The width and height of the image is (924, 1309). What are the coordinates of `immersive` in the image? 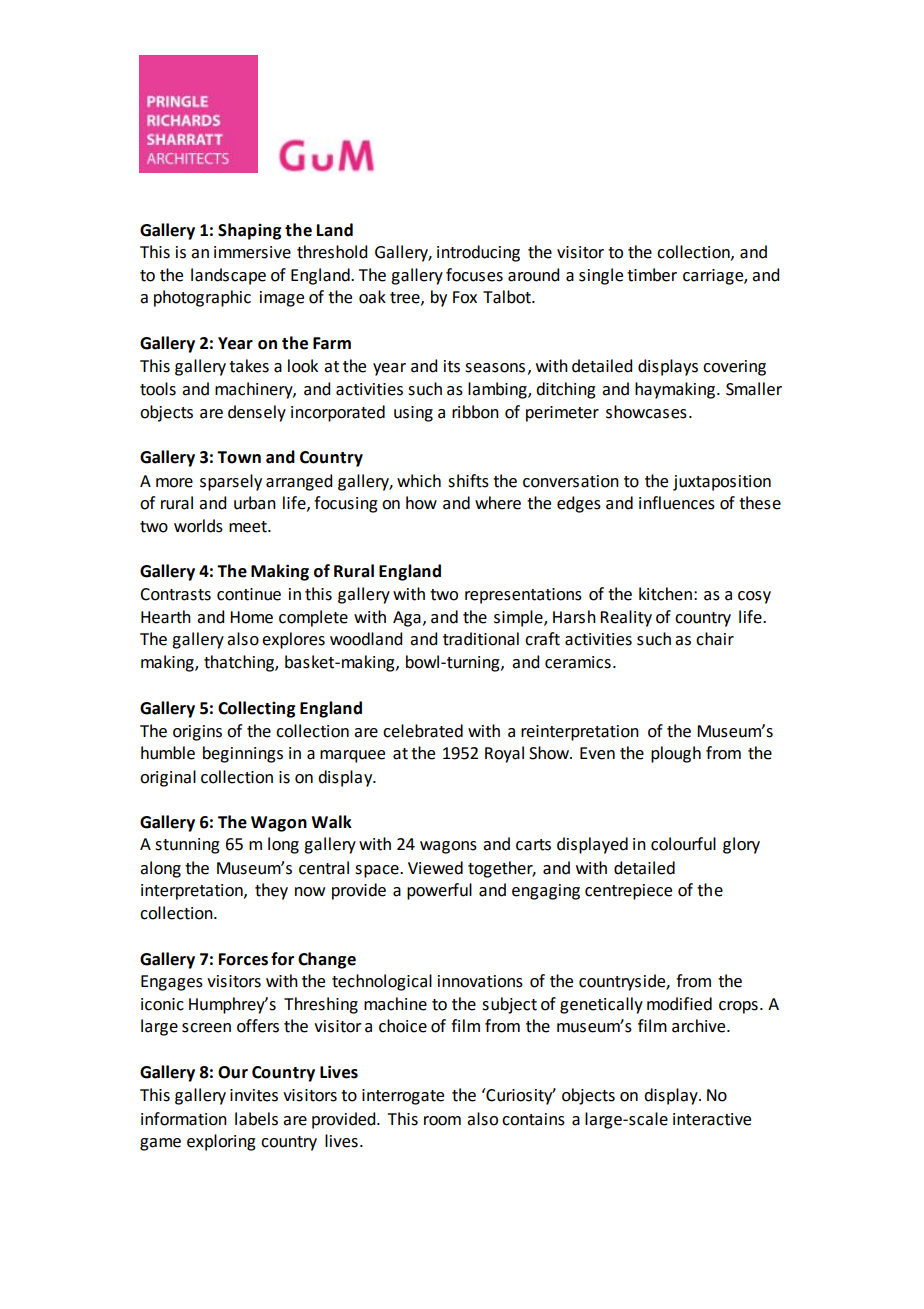 It's located at (252, 252).
